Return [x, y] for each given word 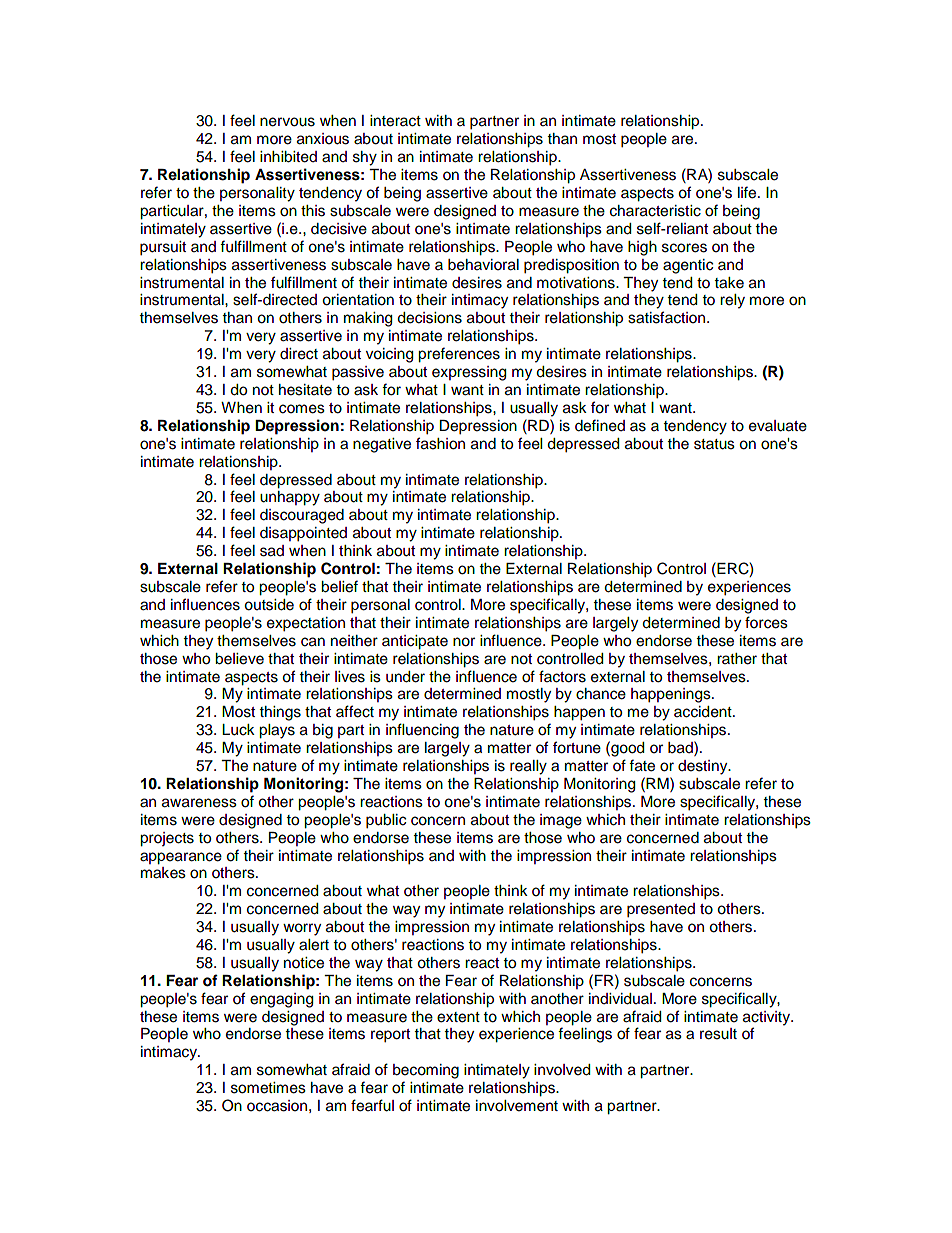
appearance [181, 858]
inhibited [288, 157]
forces [766, 622]
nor [464, 642]
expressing [469, 373]
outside [269, 605]
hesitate [305, 390]
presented [661, 910]
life [748, 192]
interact [395, 121]
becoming [426, 1071]
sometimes [268, 1088]
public [386, 821]
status [714, 444]
